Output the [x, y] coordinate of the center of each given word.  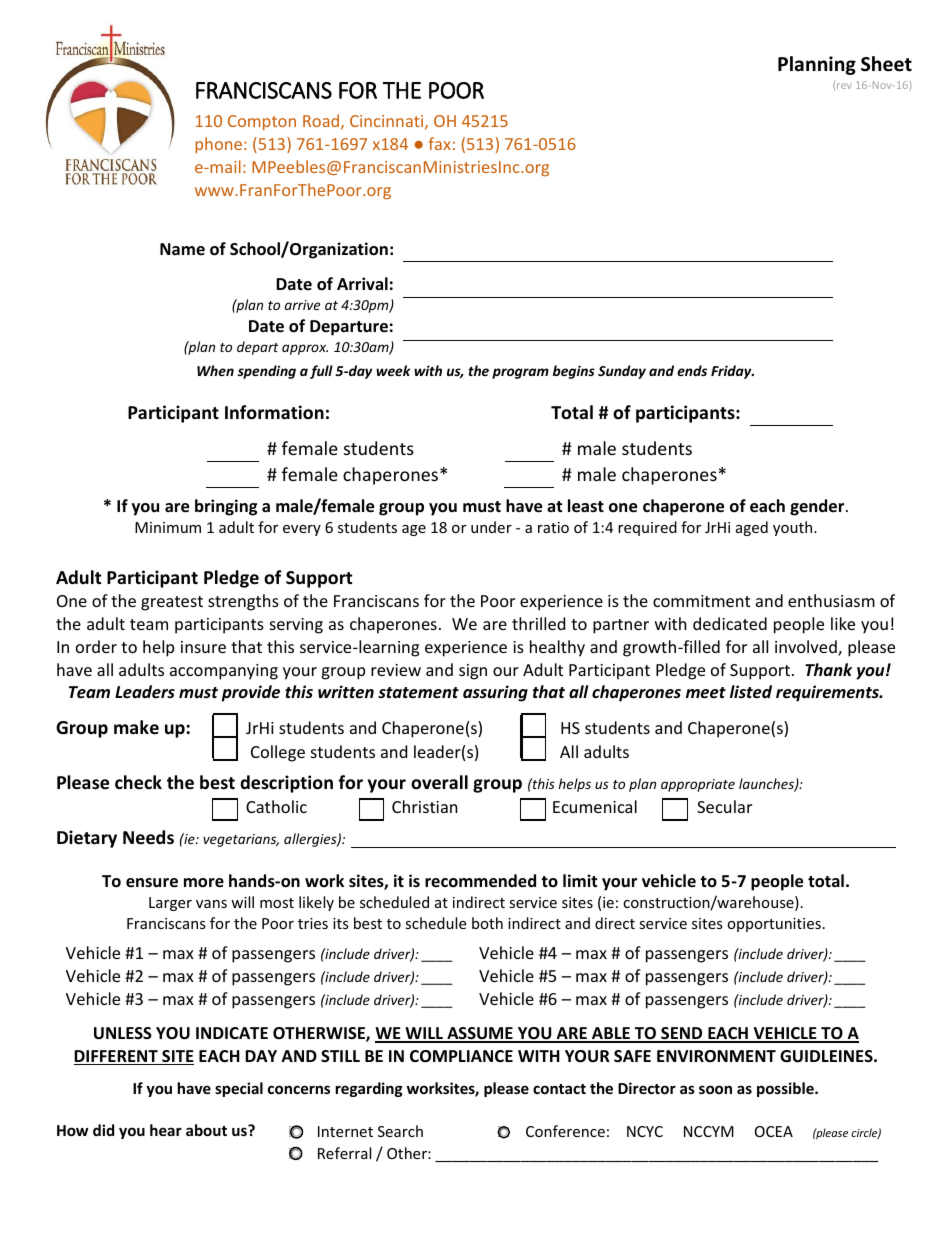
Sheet [886, 64]
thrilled [538, 623]
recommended [480, 881]
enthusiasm [831, 600]
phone [220, 145]
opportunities [774, 925]
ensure [152, 883]
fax [440, 143]
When [215, 370]
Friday [732, 372]
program [520, 373]
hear [166, 1130]
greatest [172, 603]
